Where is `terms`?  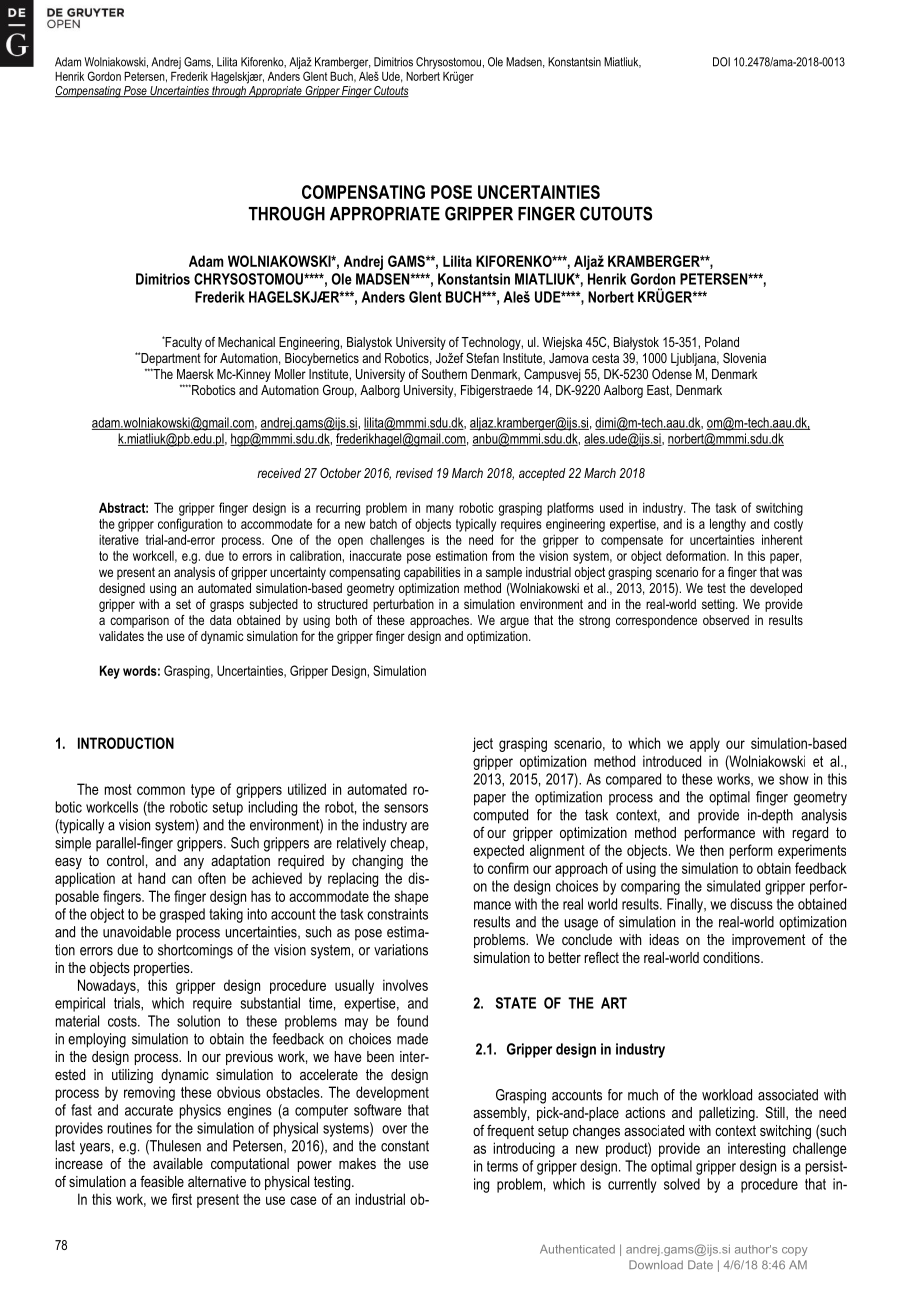 terms is located at coordinates (502, 1166).
